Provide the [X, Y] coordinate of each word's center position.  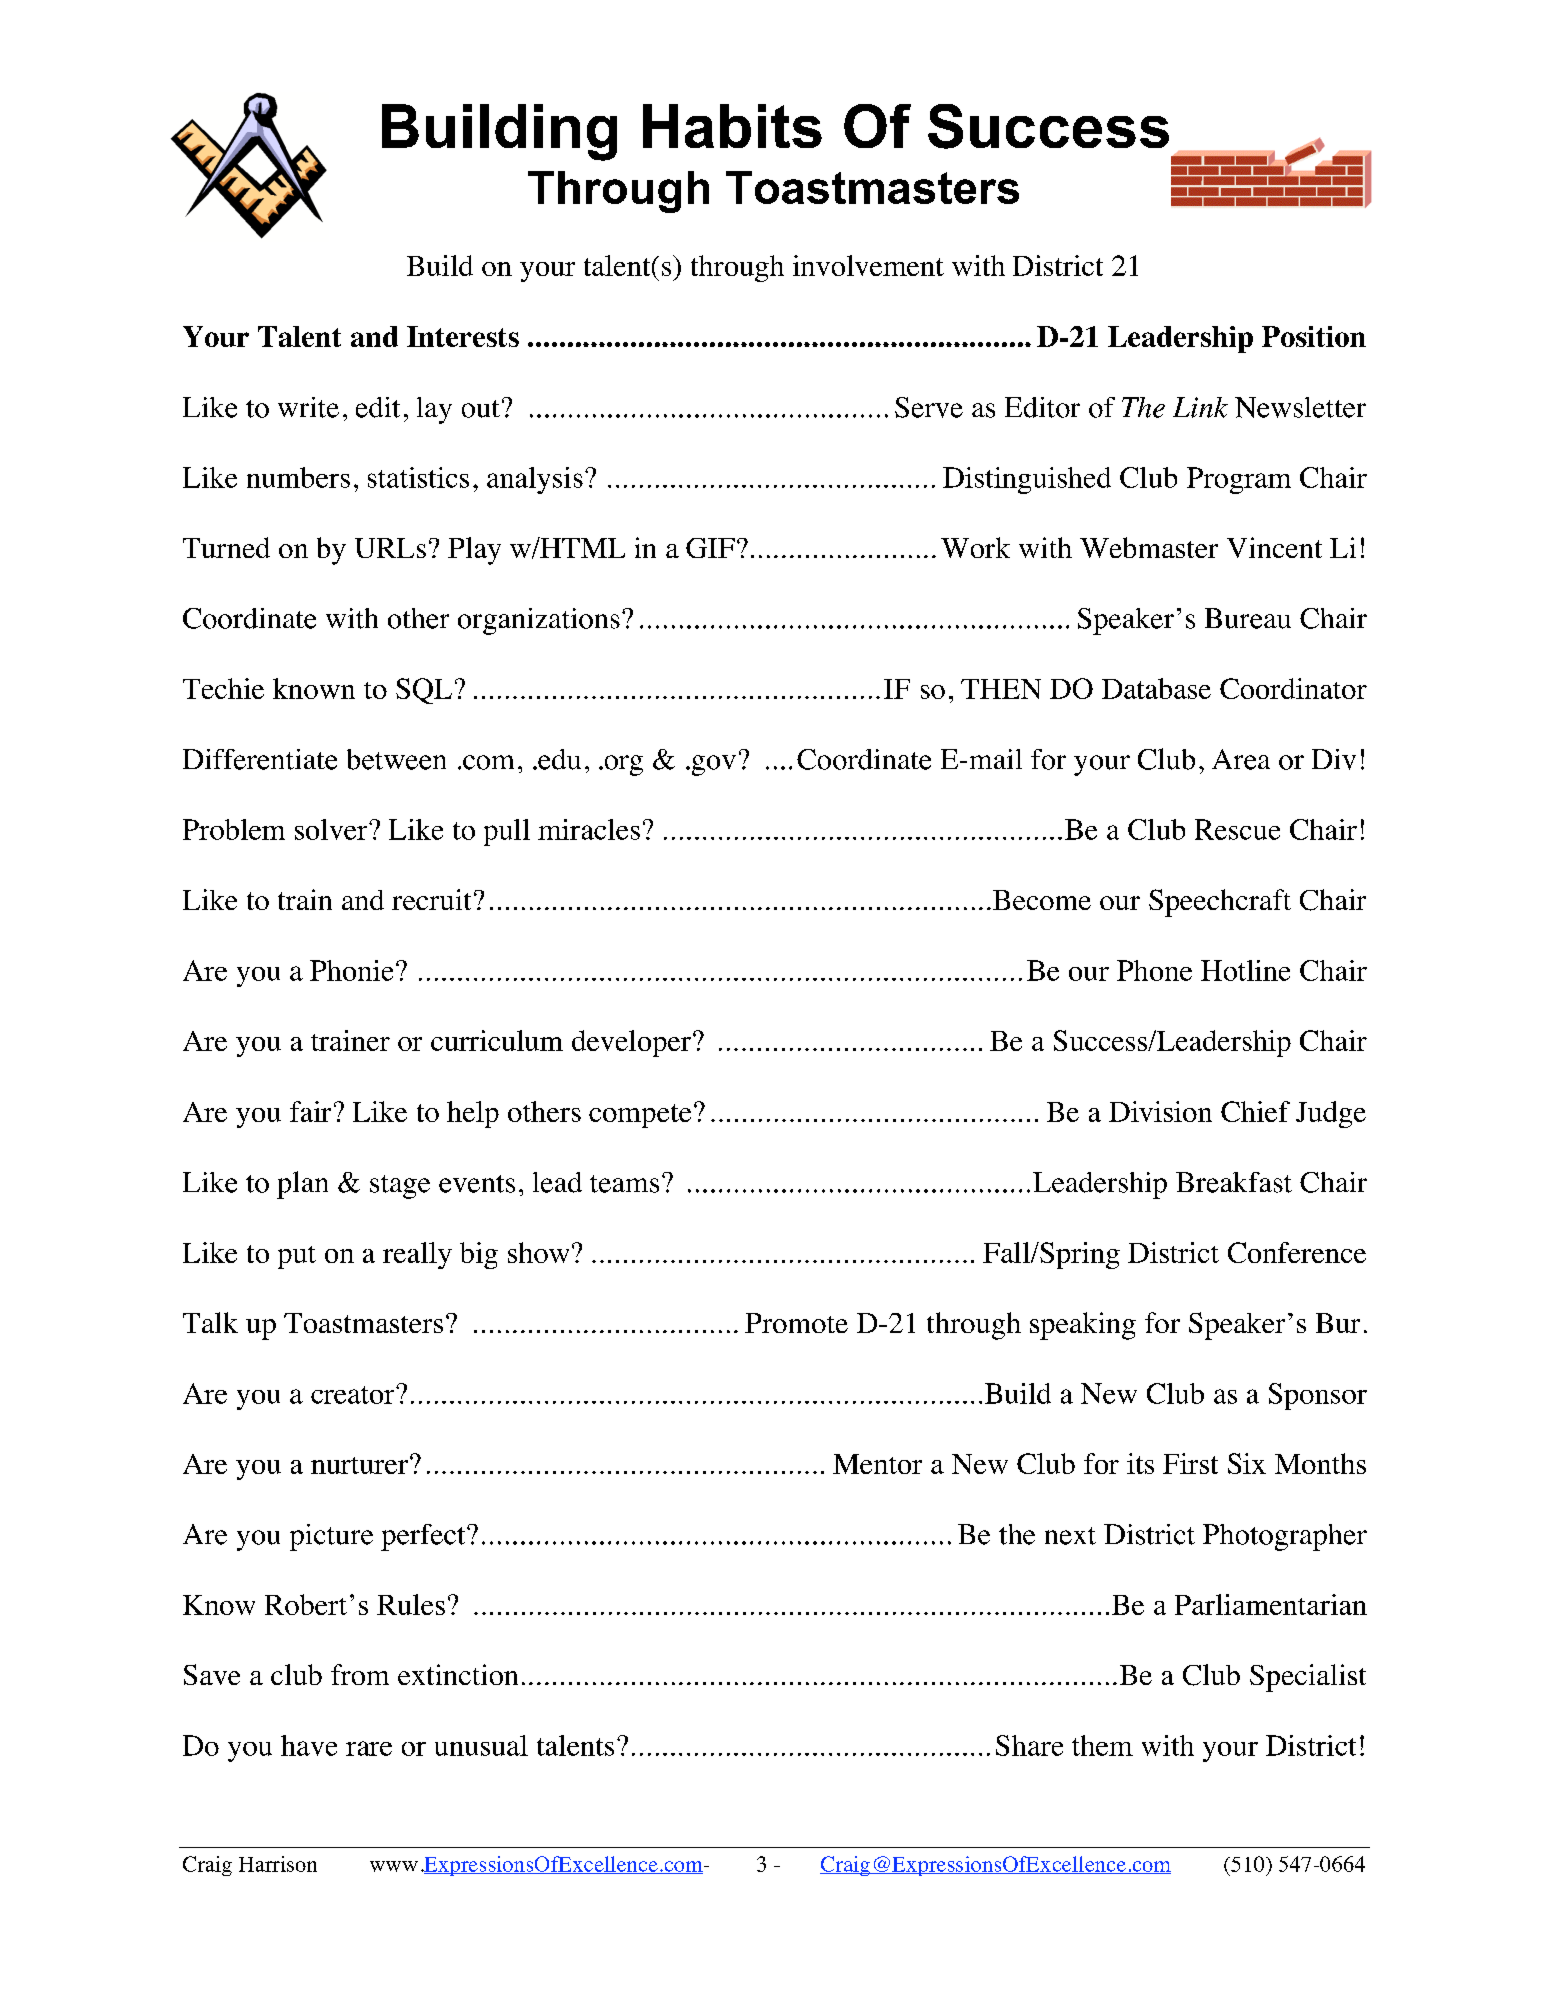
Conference [1297, 1252]
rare [369, 1748]
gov [712, 765]
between [396, 759]
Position [1314, 336]
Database [1156, 688]
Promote [796, 1323]
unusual [481, 1745]
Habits [732, 126]
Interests [463, 336]
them [1102, 1745]
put [297, 1257]
